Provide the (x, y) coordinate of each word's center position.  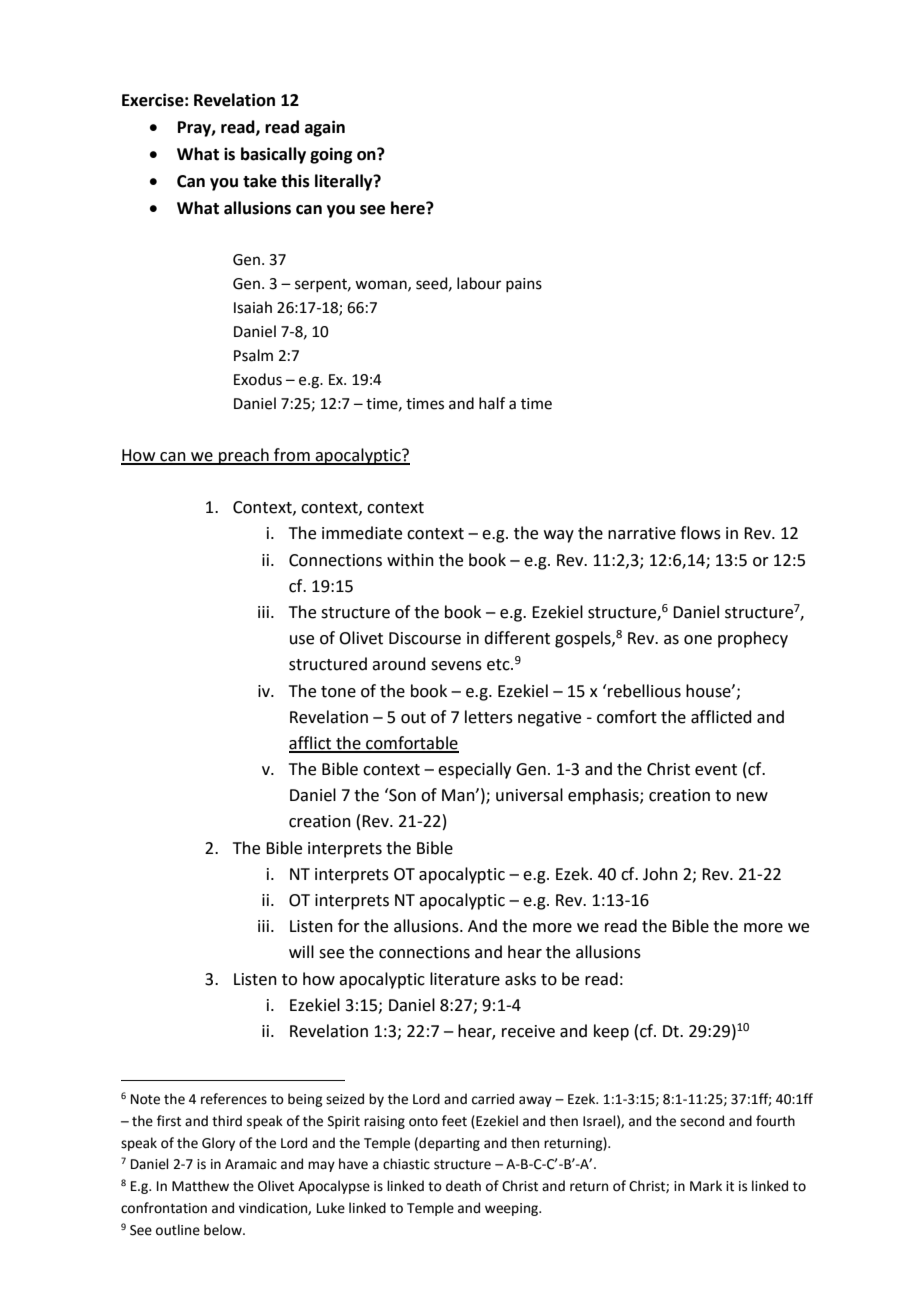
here (409, 208)
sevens (456, 666)
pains (524, 285)
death (463, 1186)
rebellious (644, 691)
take (260, 181)
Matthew (200, 1186)
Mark (706, 1186)
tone (338, 692)
